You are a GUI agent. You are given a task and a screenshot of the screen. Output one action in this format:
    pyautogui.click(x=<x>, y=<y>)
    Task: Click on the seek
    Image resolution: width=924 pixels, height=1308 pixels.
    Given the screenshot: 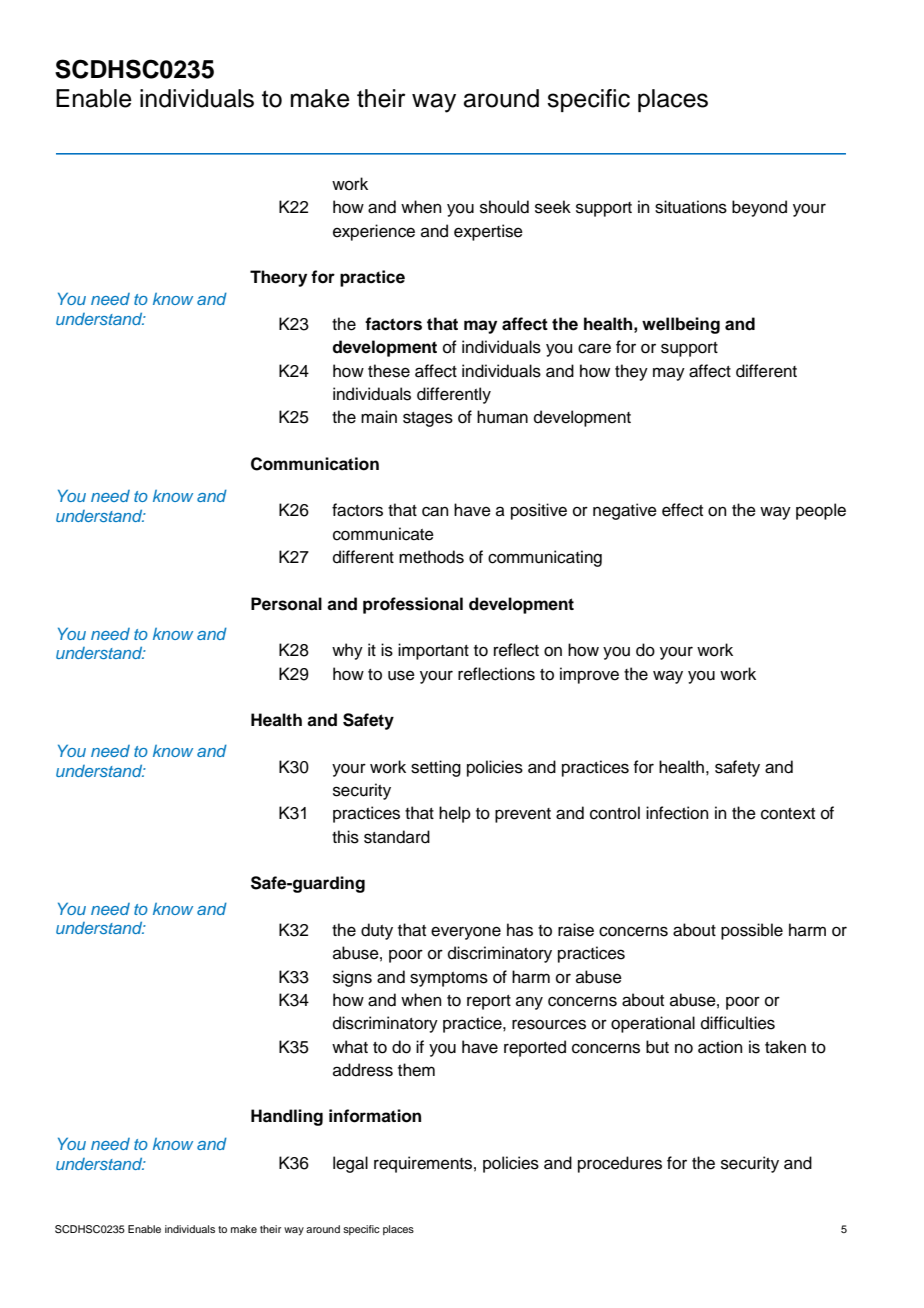 What is the action you would take?
    pyautogui.click(x=553, y=207)
